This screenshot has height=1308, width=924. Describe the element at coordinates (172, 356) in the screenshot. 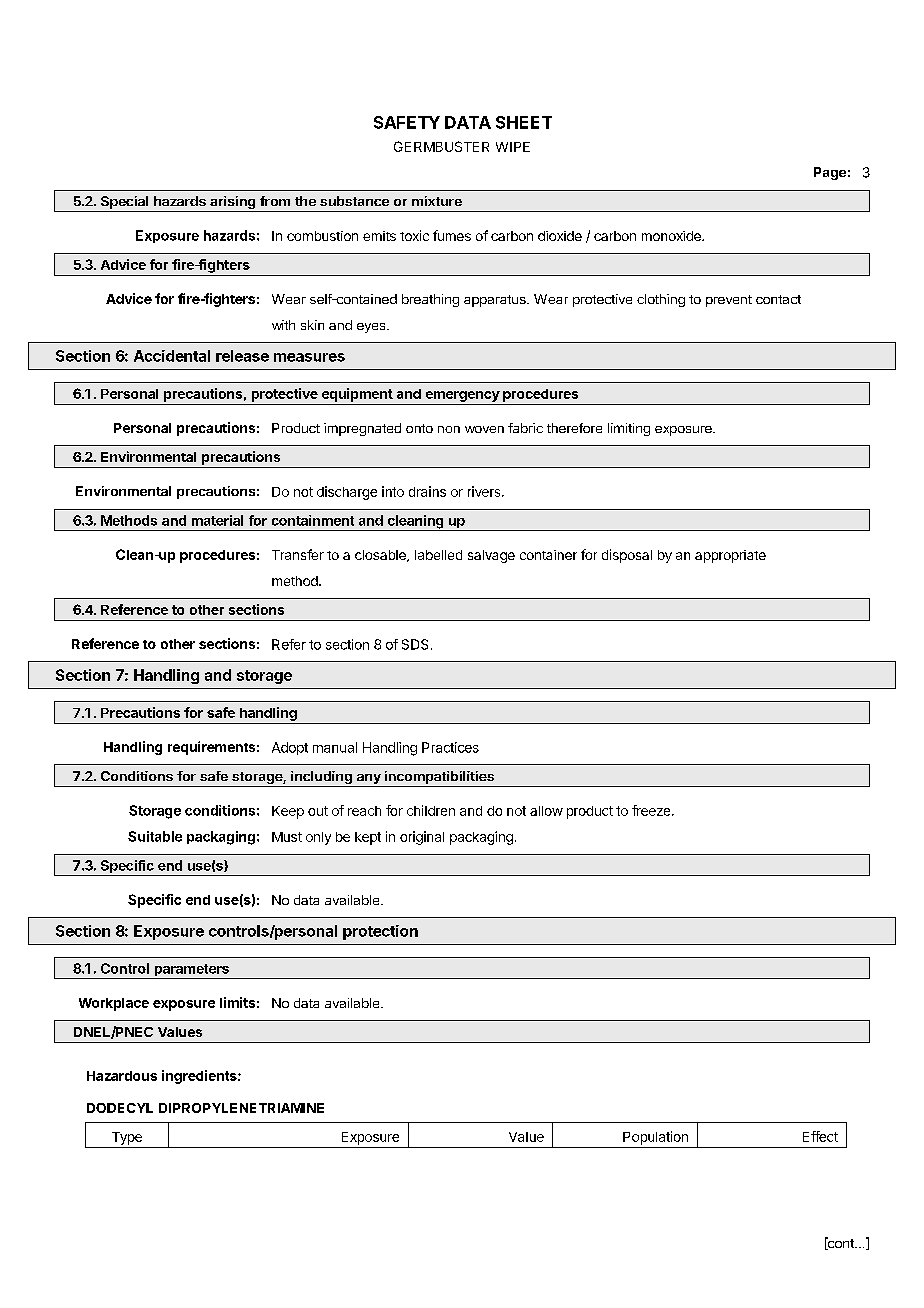

I see `Accidental` at that location.
